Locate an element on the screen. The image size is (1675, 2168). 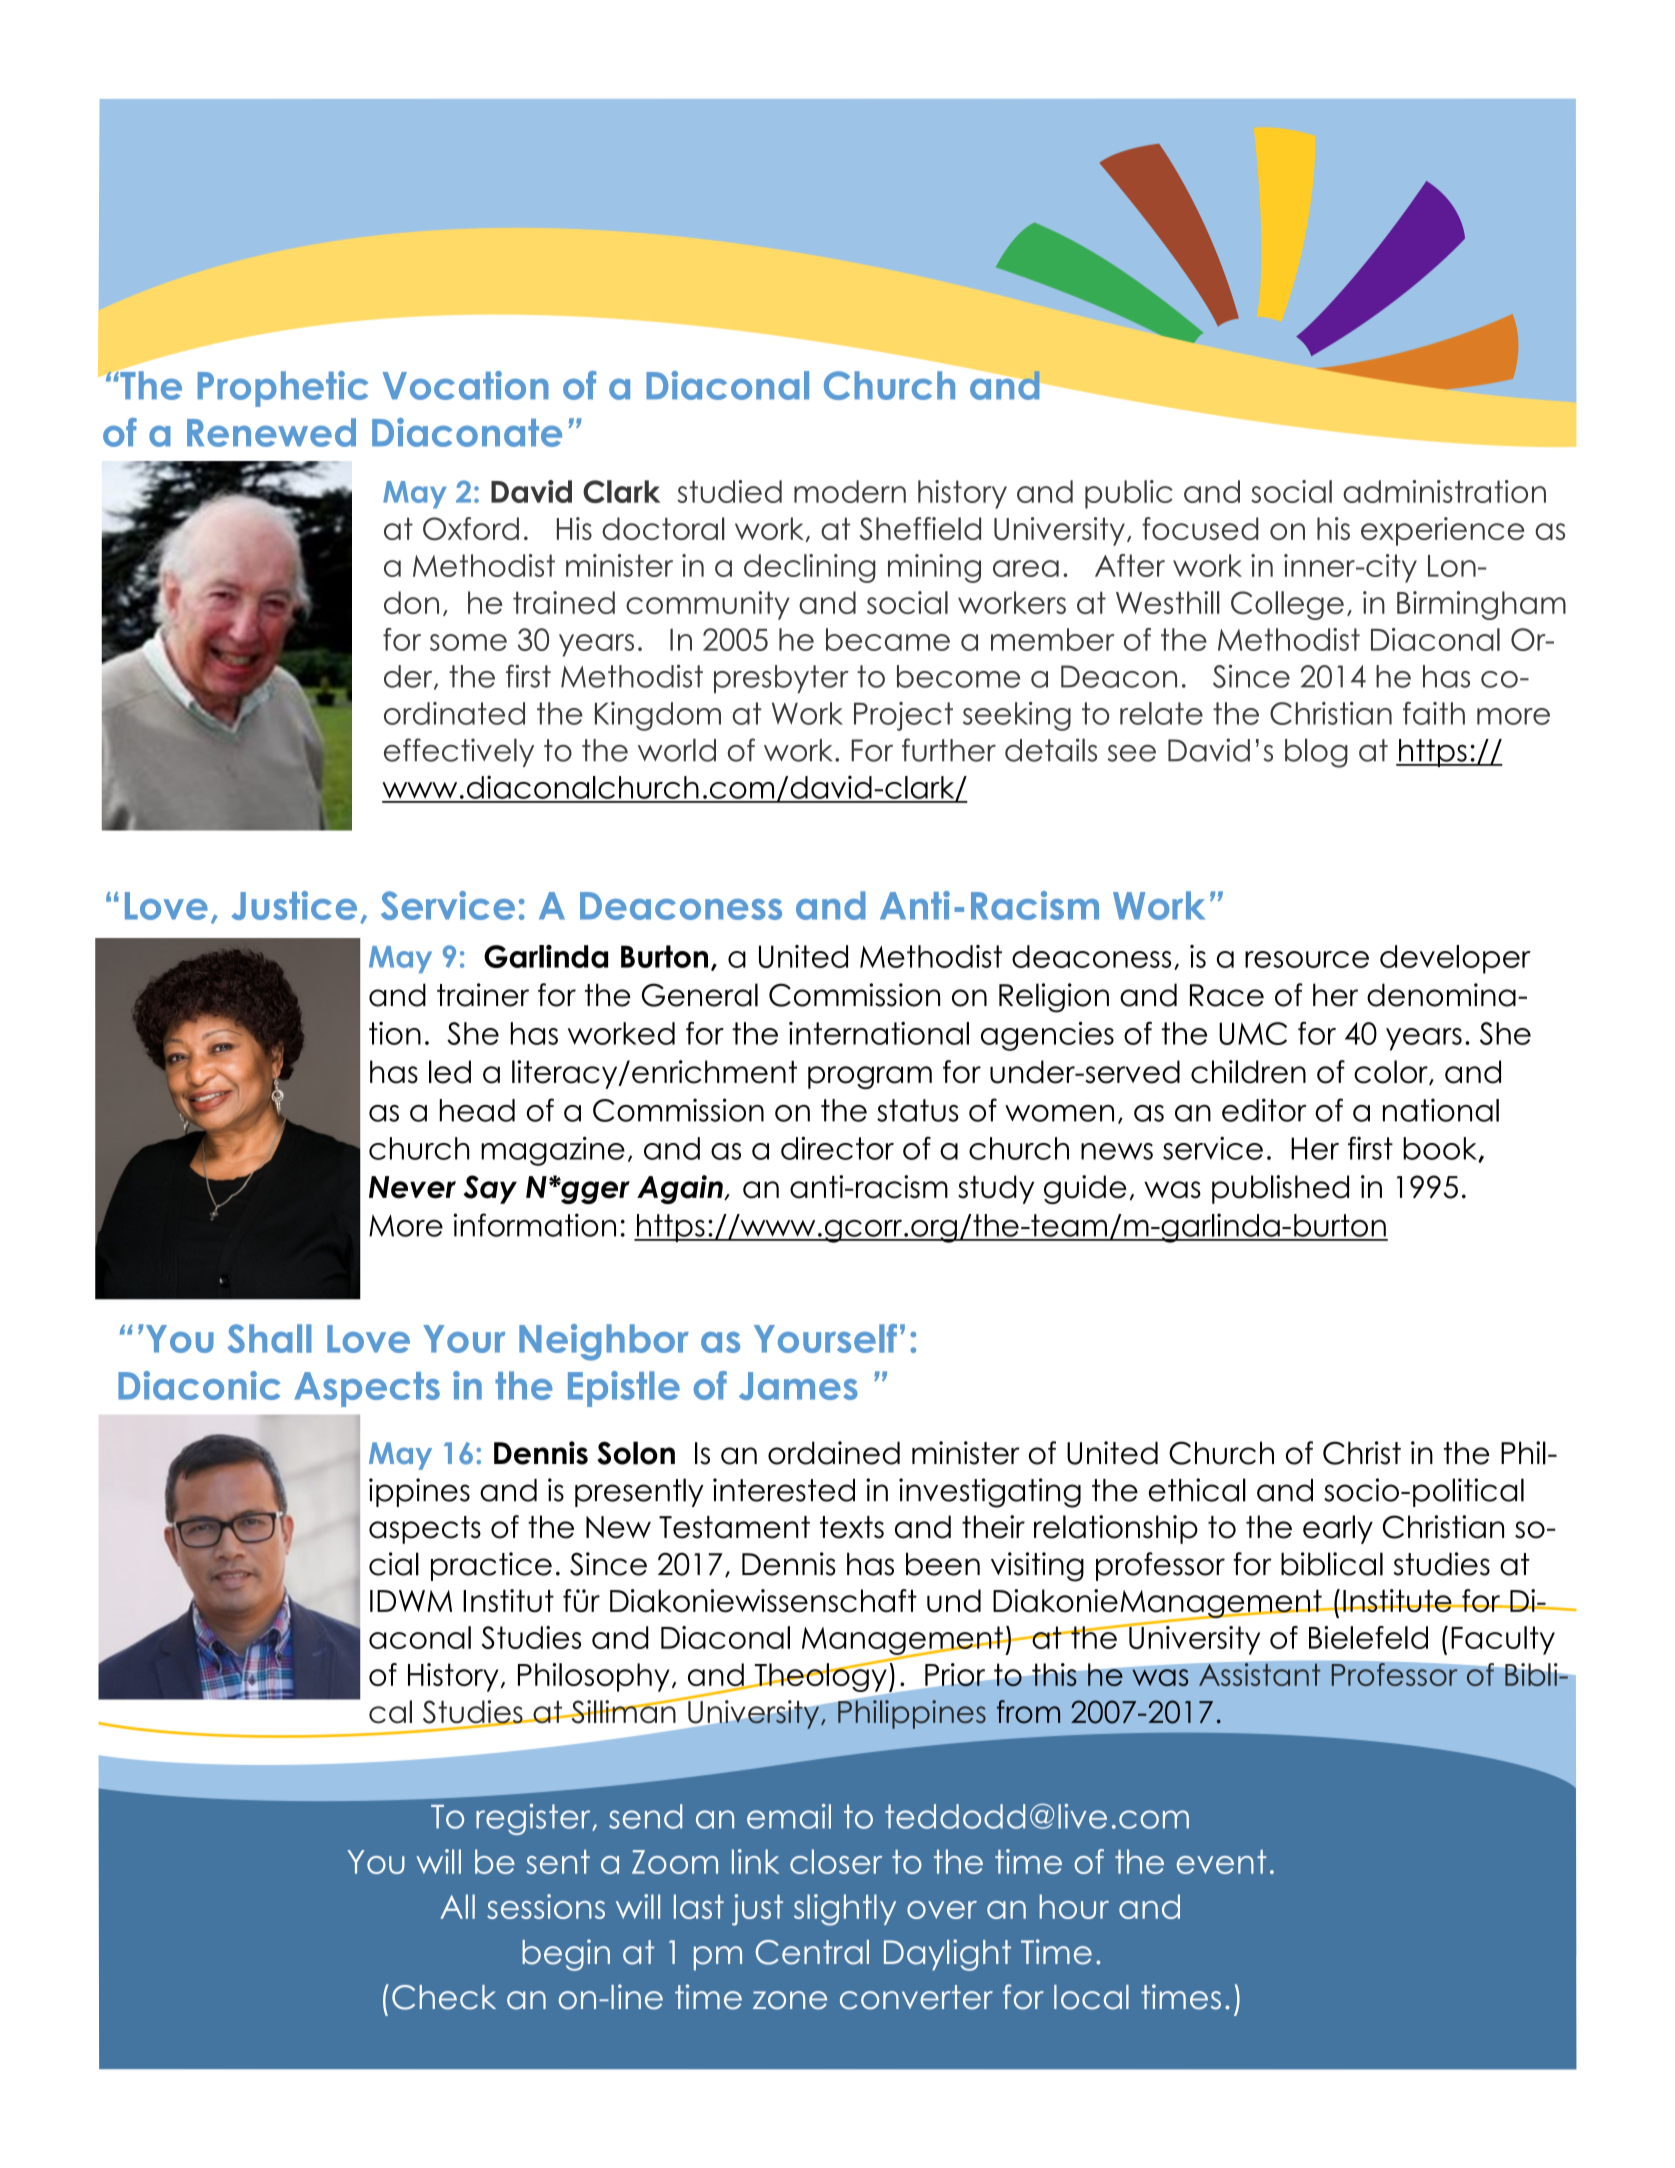
director is located at coordinates (837, 1148).
